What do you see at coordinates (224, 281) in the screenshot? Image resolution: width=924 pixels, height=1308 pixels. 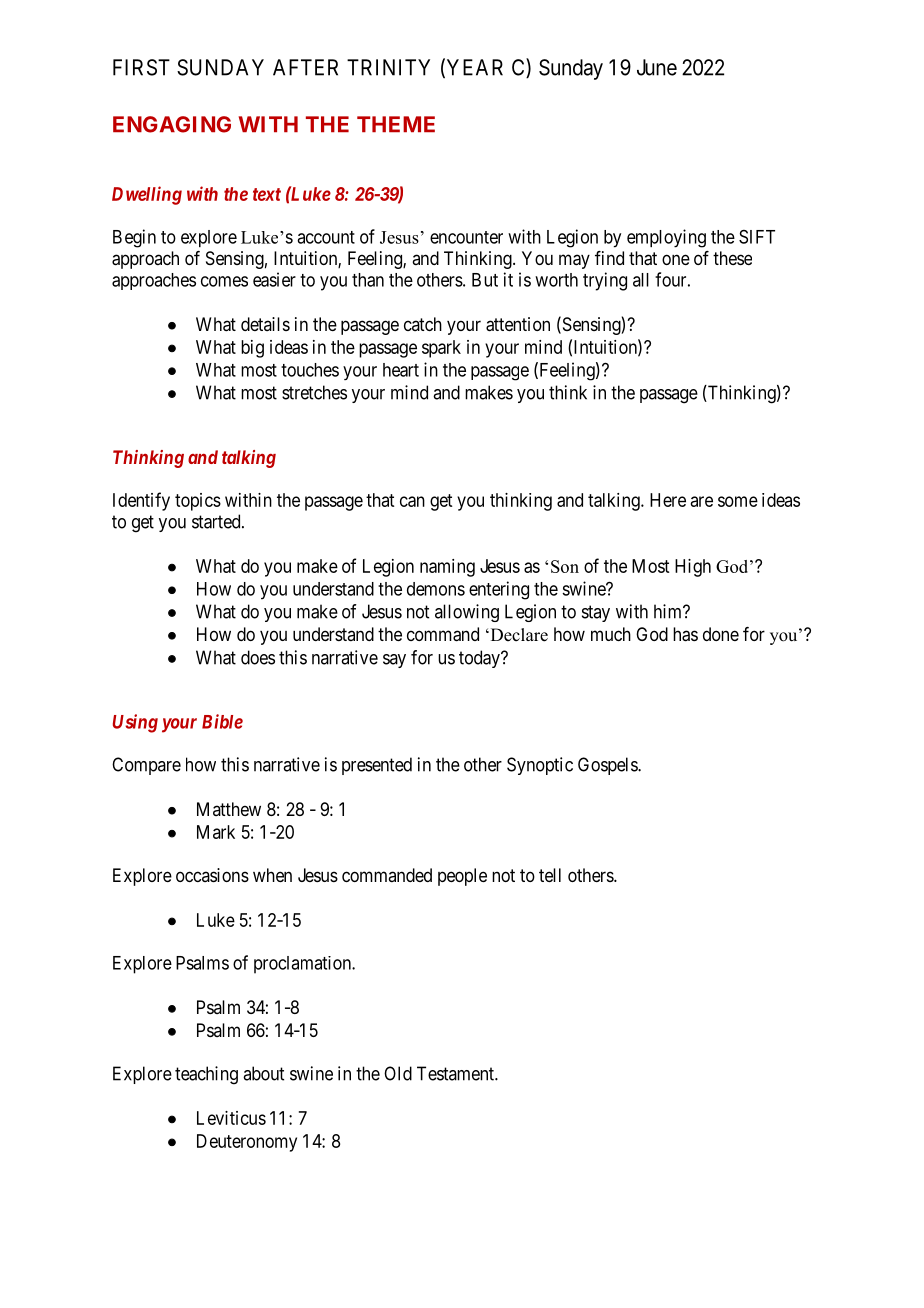 I see `comes` at bounding box center [224, 281].
